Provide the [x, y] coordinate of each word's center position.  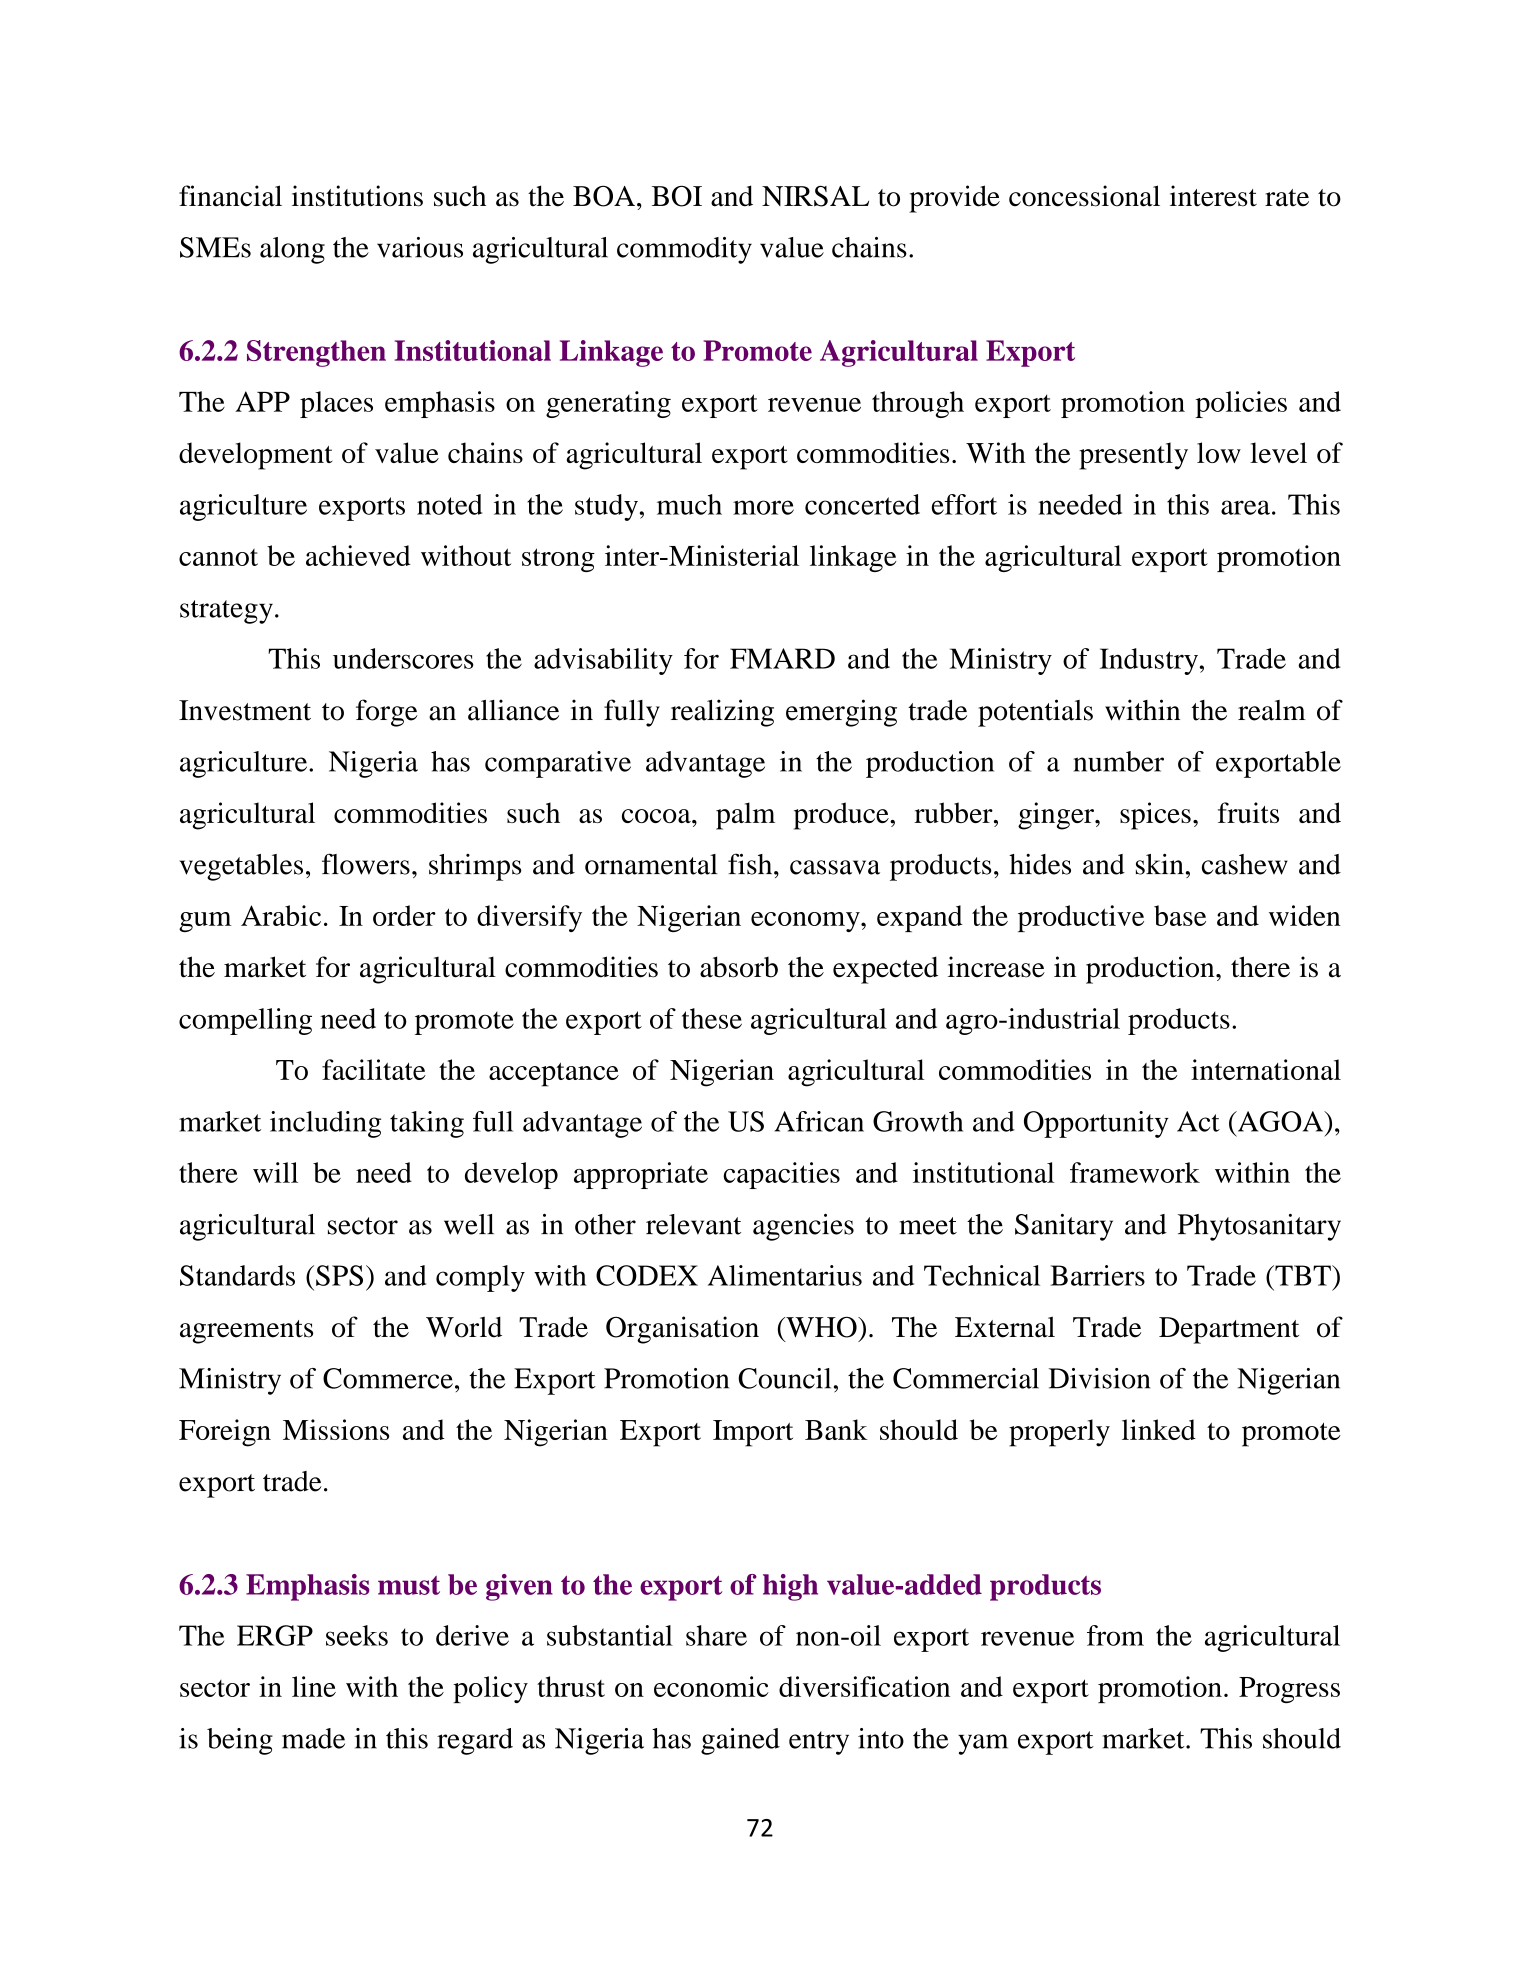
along [292, 250]
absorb [739, 967]
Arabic [281, 915]
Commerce [388, 1378]
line [314, 1686]
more [763, 507]
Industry [1149, 661]
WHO [821, 1327]
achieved [358, 555]
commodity [684, 250]
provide [954, 199]
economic [711, 1686]
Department [1229, 1330]
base [1180, 915]
